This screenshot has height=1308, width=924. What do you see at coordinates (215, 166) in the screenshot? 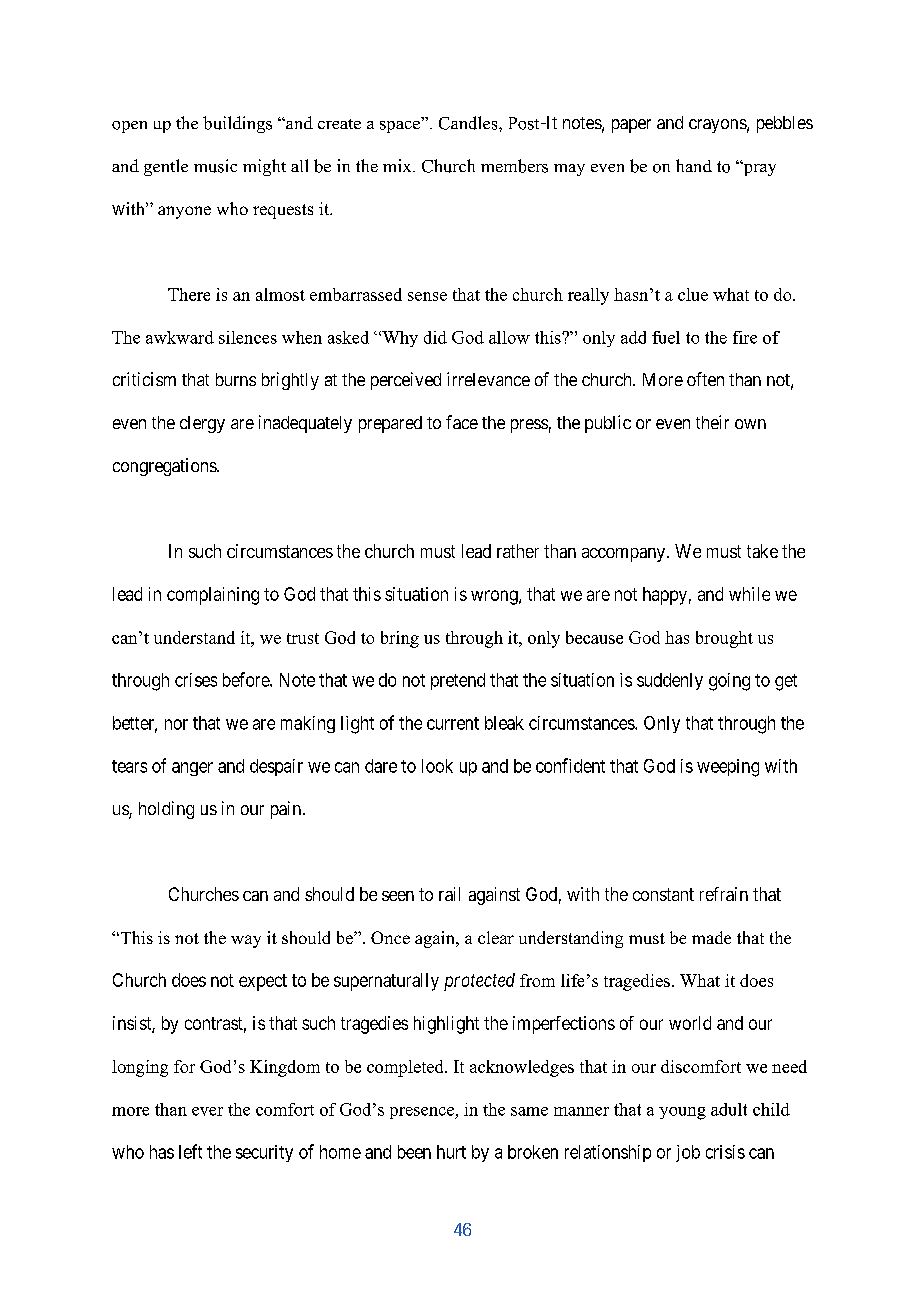
I see `music` at bounding box center [215, 166].
